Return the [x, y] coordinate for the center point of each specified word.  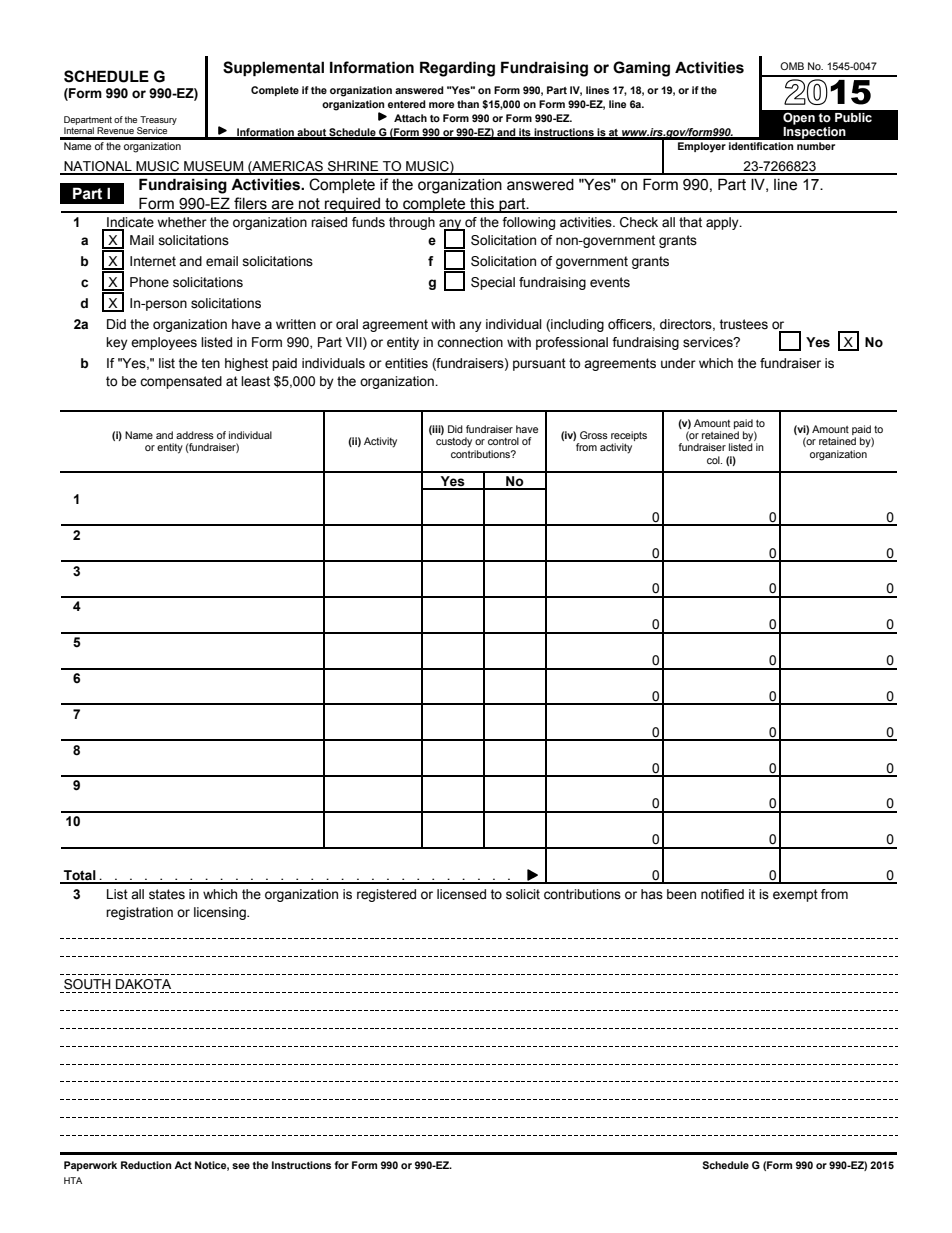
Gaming [641, 69]
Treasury [157, 122]
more [441, 105]
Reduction [146, 1165]
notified [722, 894]
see [241, 1166]
